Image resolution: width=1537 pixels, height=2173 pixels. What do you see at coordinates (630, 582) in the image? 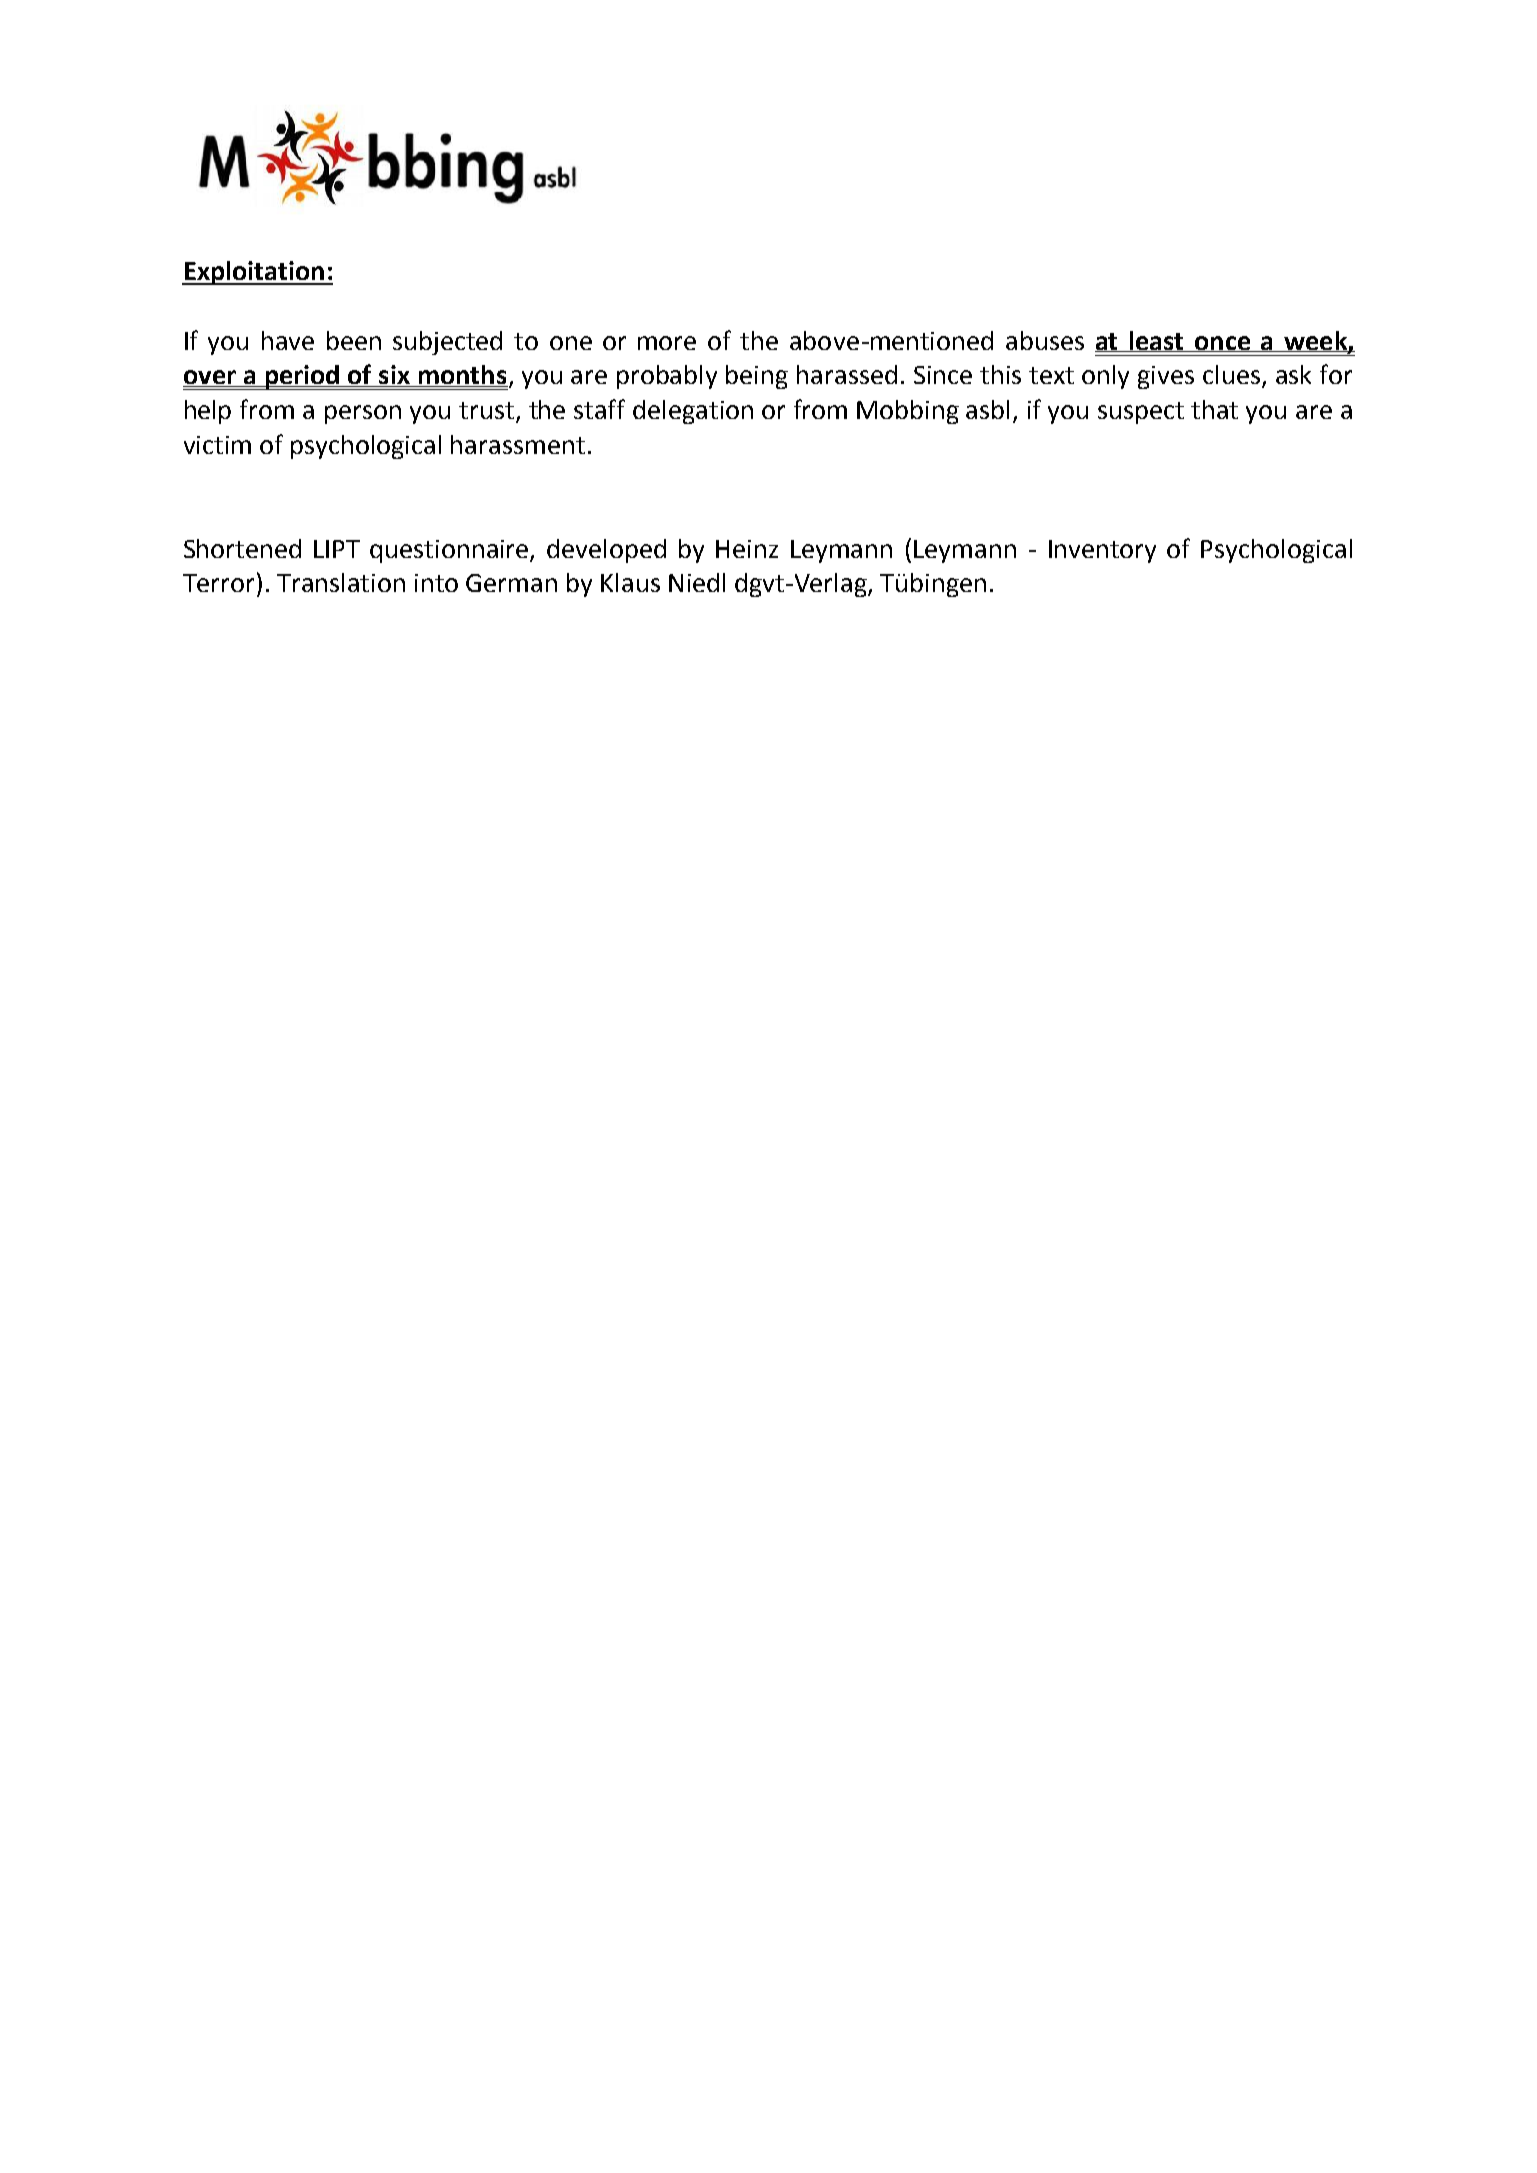
I see `Klaus` at bounding box center [630, 582].
